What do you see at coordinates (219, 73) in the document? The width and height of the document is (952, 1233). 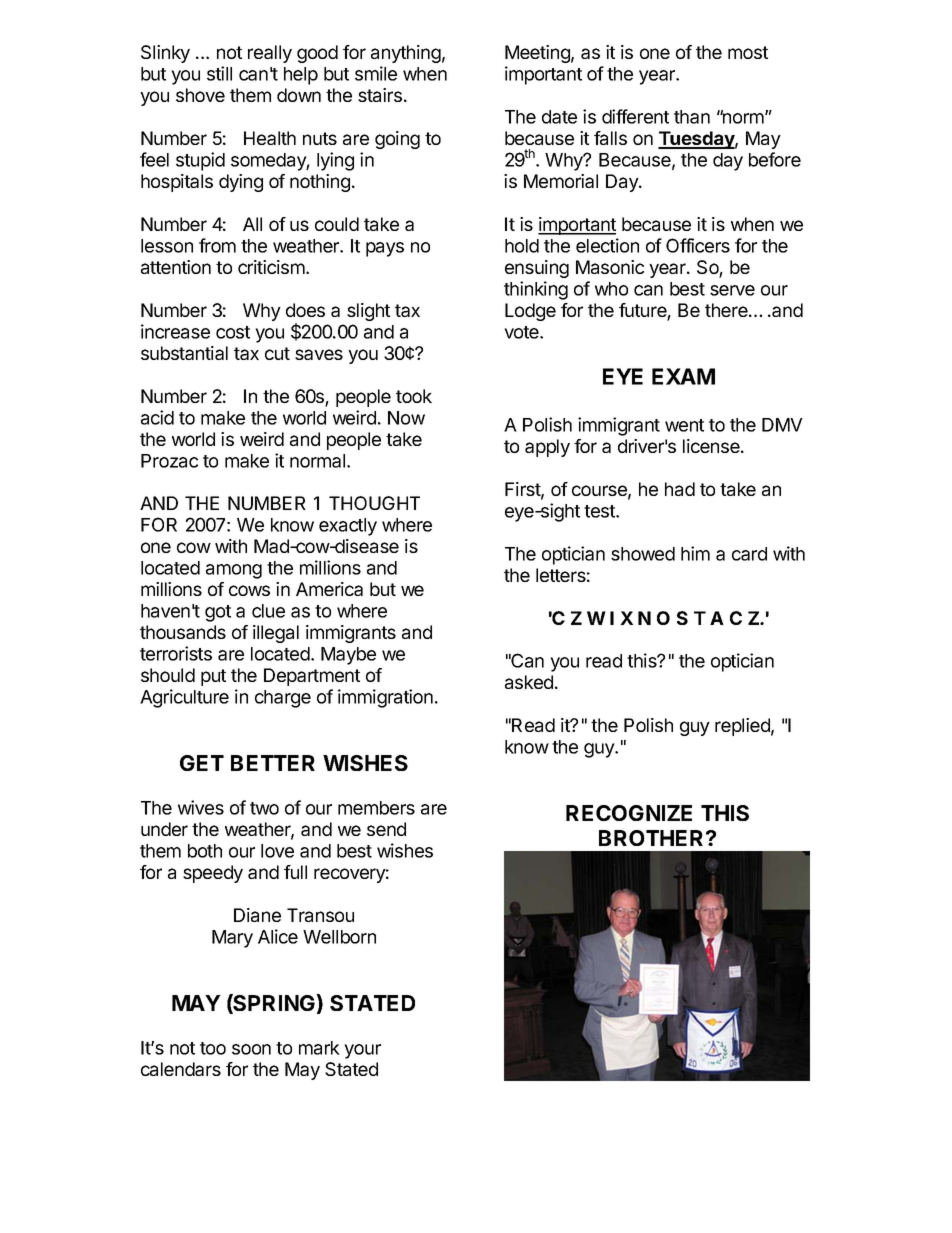 I see `still` at bounding box center [219, 73].
